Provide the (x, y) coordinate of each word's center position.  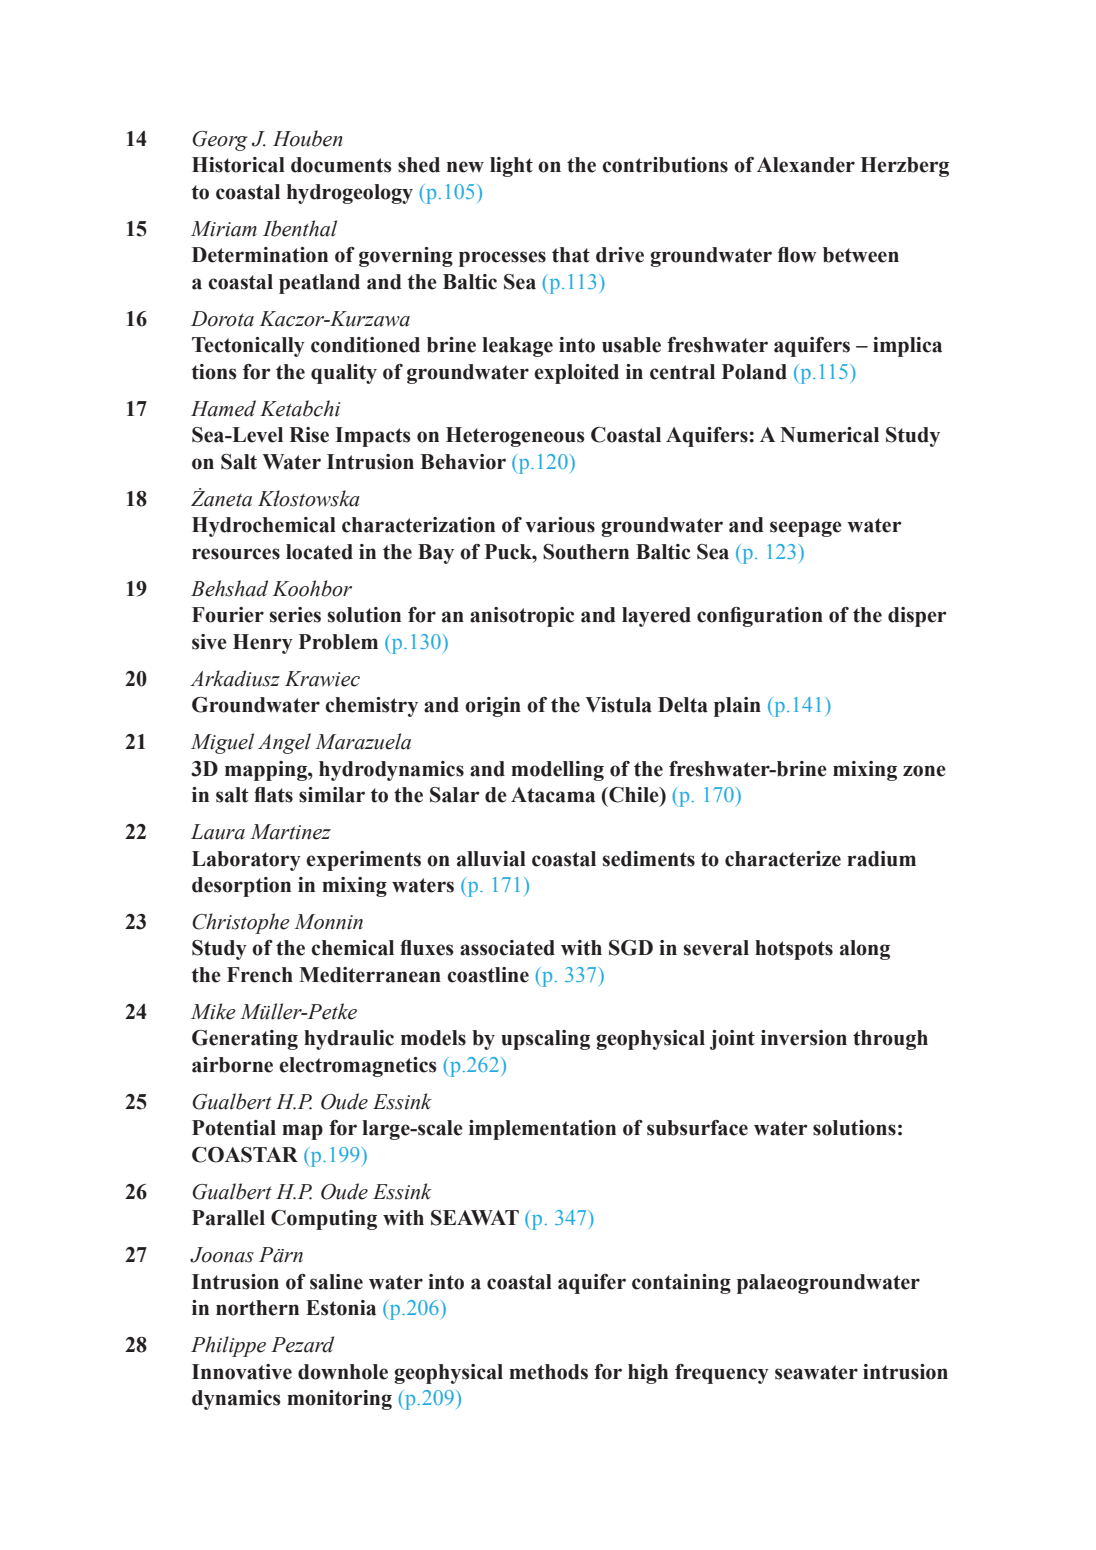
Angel (284, 743)
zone (924, 771)
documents (341, 165)
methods (548, 1372)
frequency (722, 1374)
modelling (557, 771)
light (511, 167)
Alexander (806, 165)
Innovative (242, 1372)
